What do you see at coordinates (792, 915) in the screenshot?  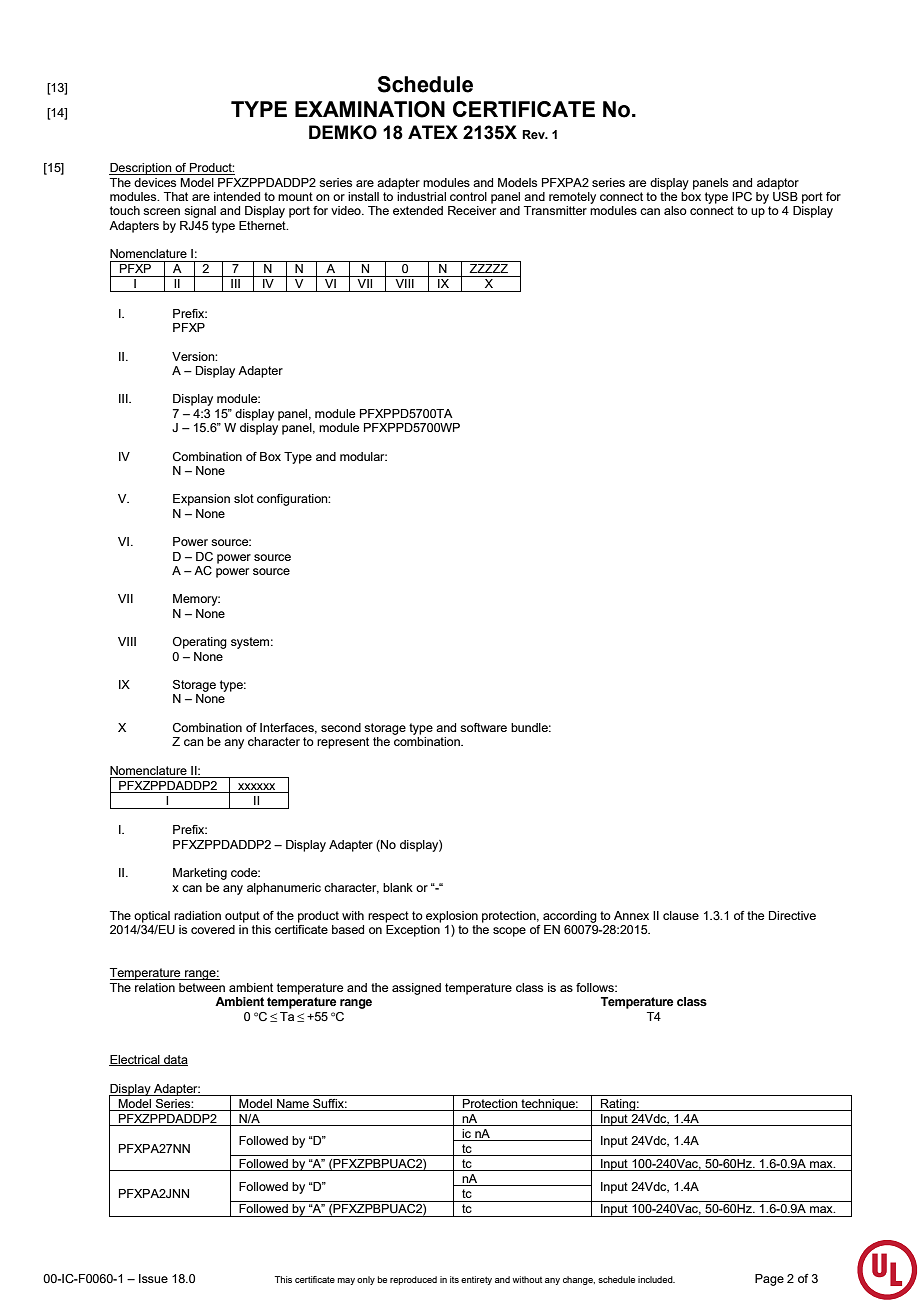 I see `Directive` at bounding box center [792, 915].
